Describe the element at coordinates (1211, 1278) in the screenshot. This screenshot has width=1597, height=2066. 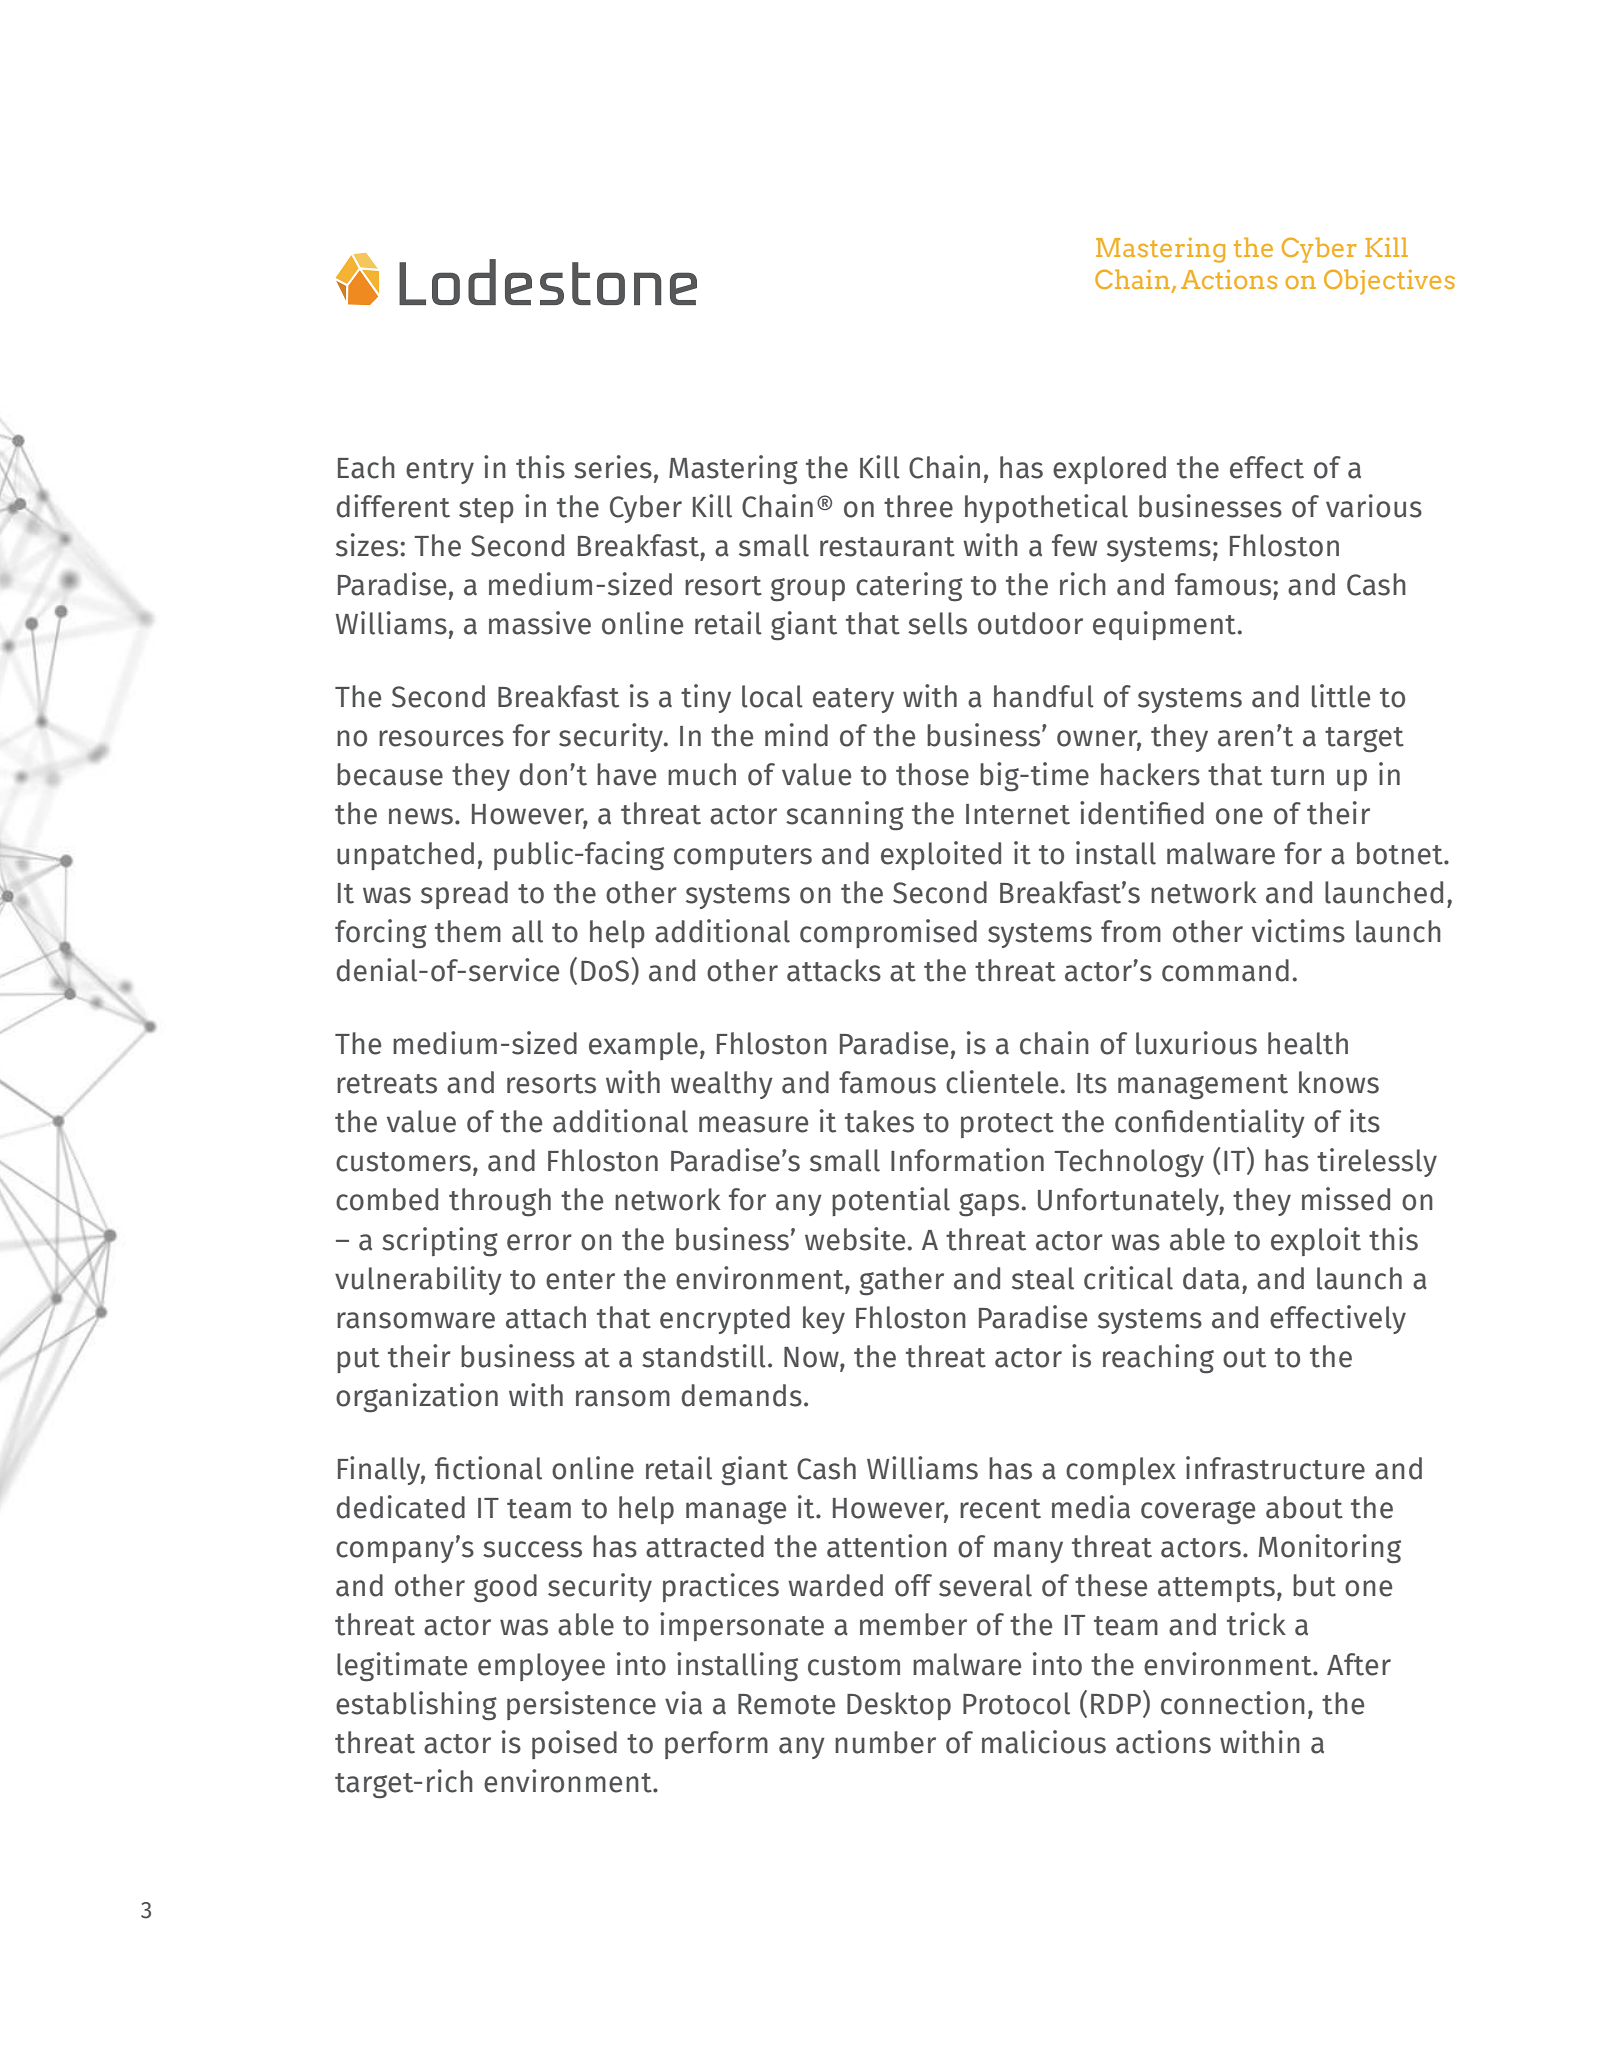
I see `data` at that location.
